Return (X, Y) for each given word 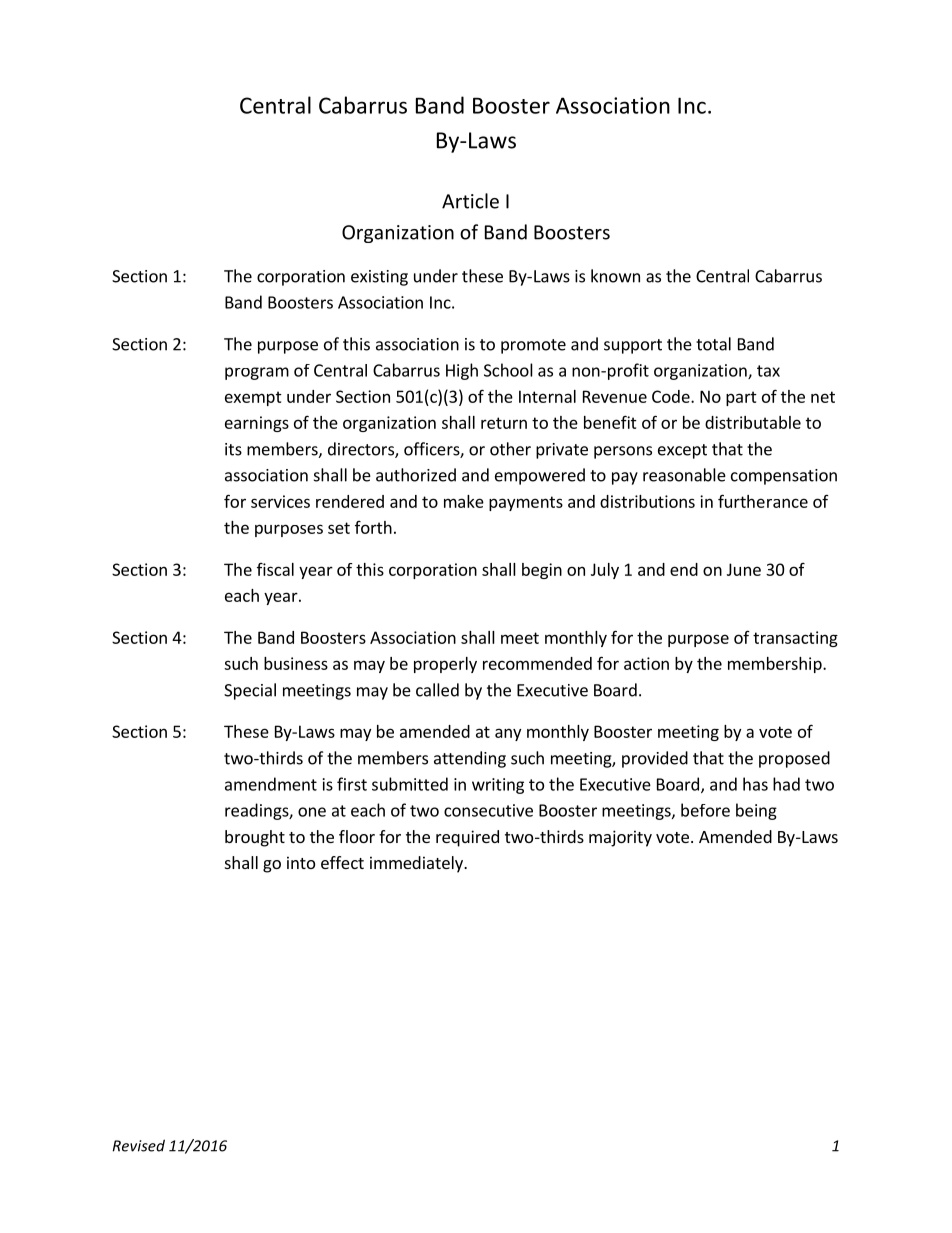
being (756, 811)
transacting (795, 639)
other (510, 449)
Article (470, 201)
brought (255, 838)
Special (250, 691)
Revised (139, 1145)
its (233, 449)
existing (379, 278)
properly (445, 665)
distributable (753, 422)
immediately (417, 864)
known (615, 276)
